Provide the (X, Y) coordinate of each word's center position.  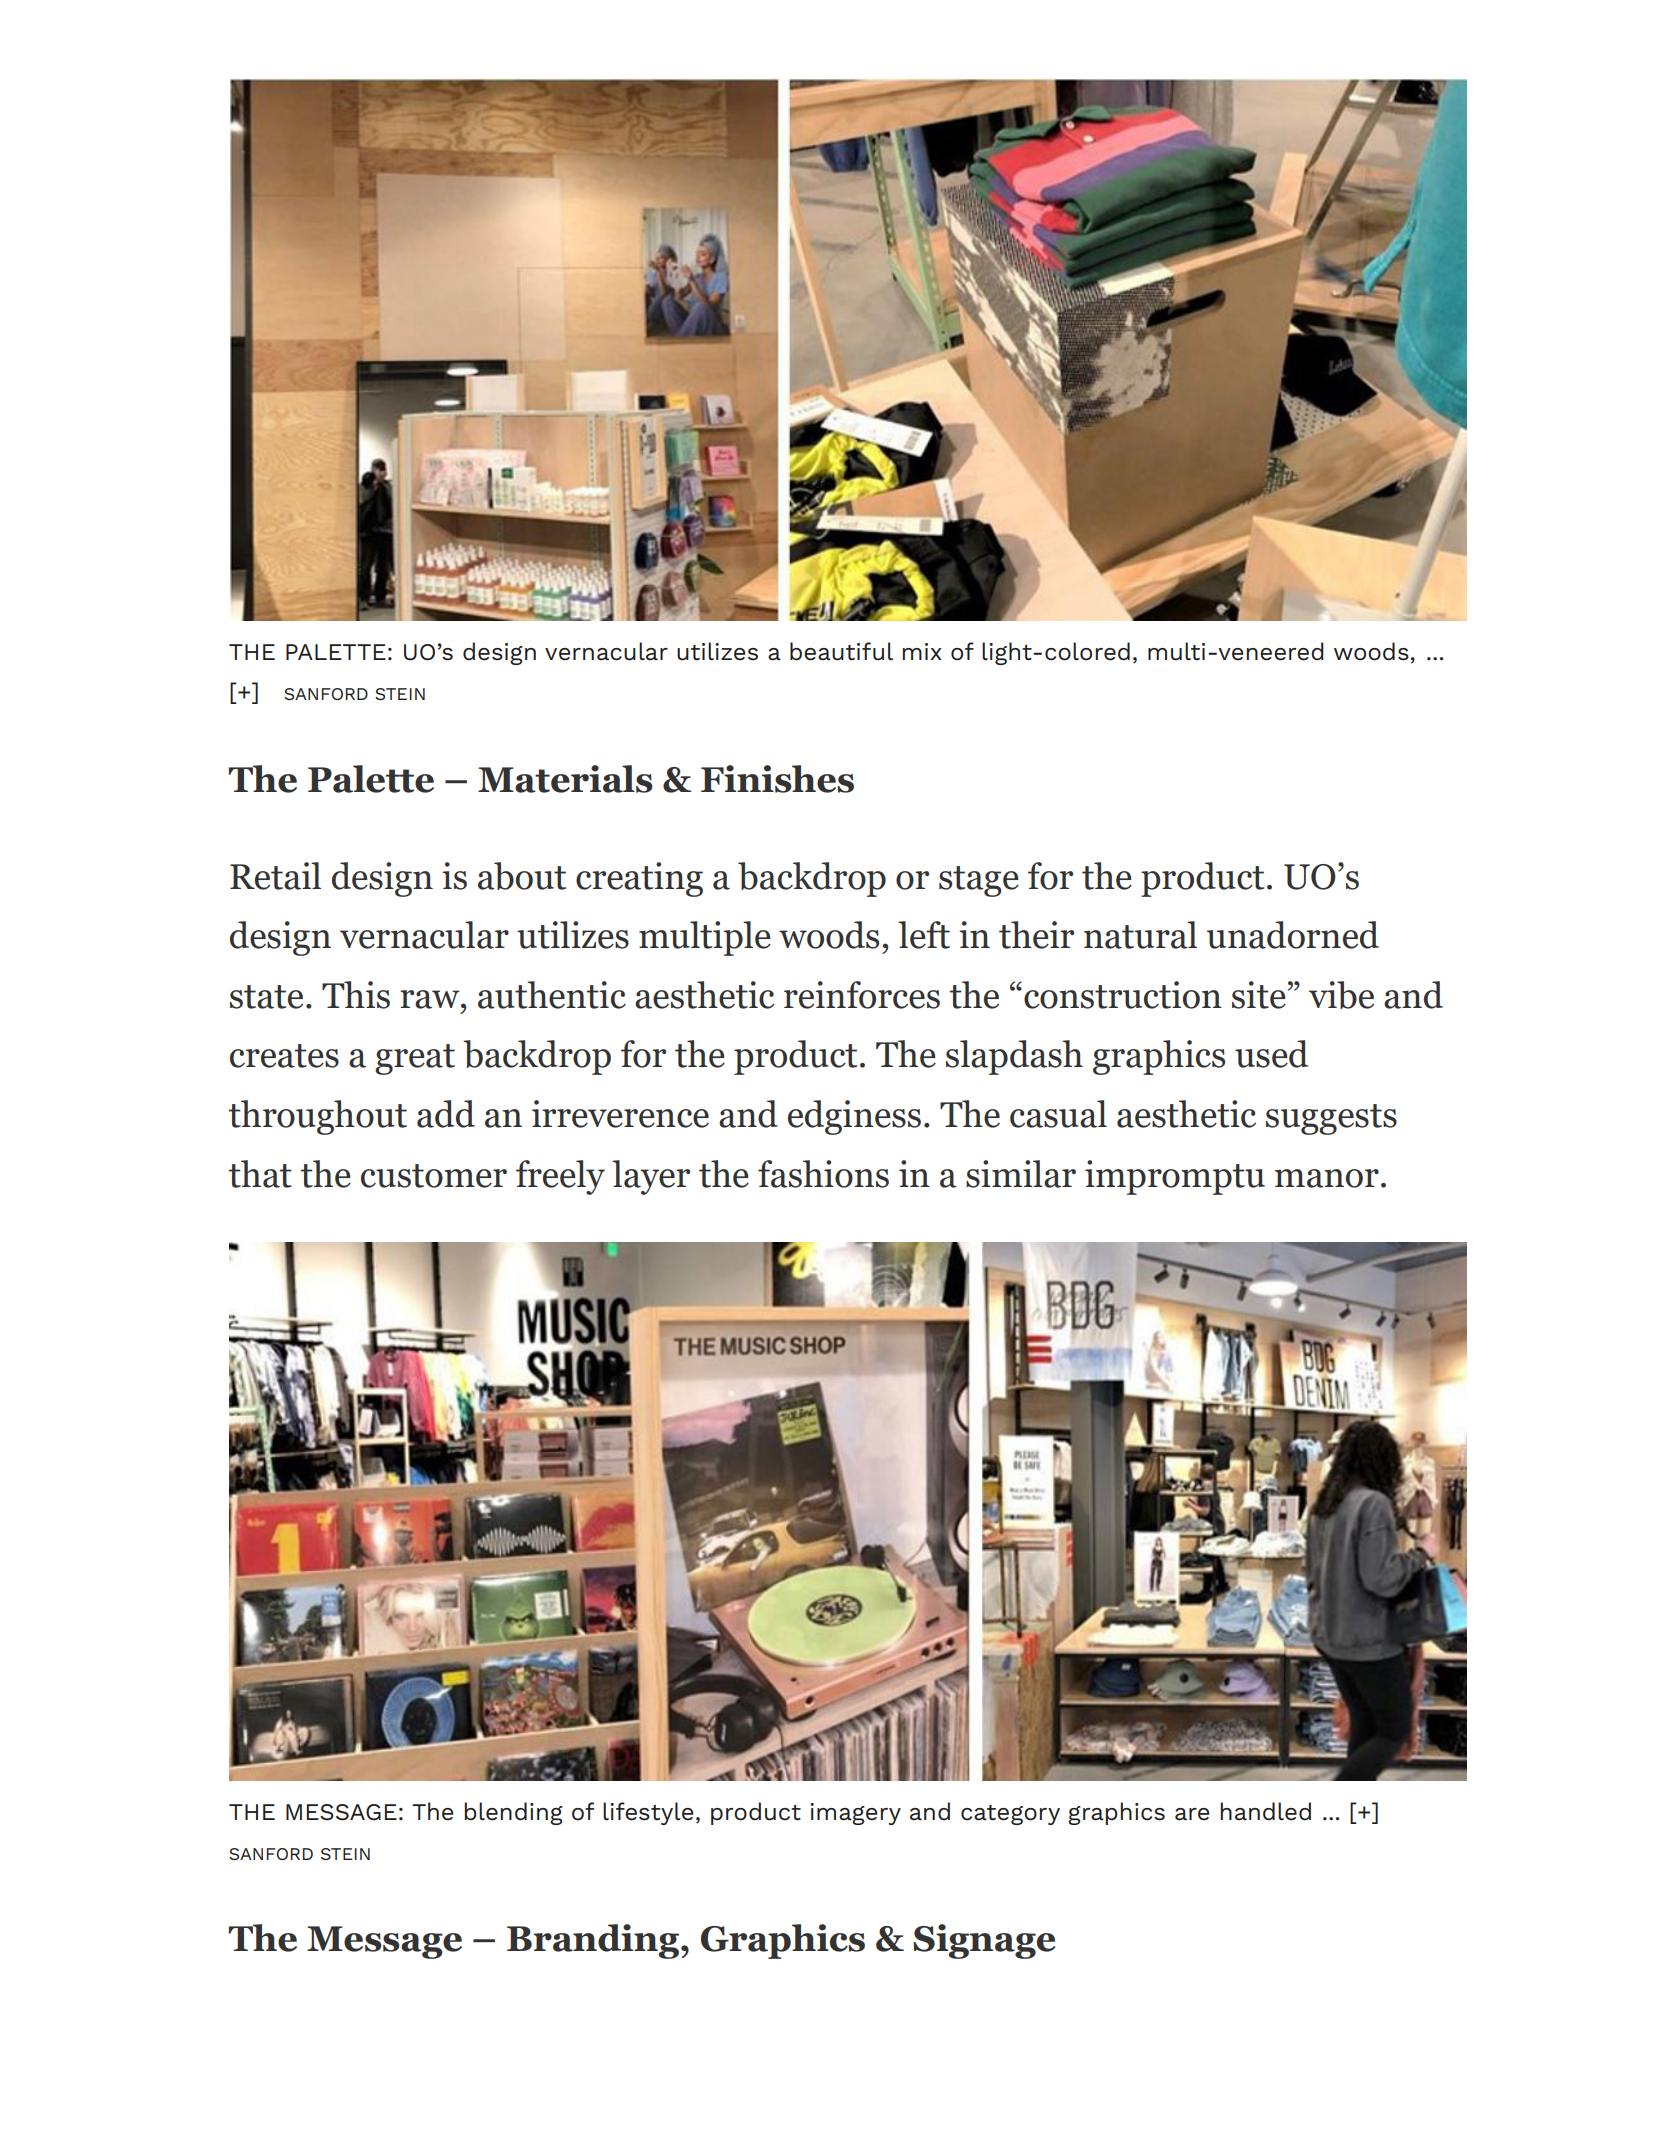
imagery (855, 1814)
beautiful (841, 651)
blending (513, 1813)
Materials (565, 779)
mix (922, 651)
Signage (984, 1941)
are (1192, 1814)
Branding (594, 1941)
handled (1265, 1811)
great (415, 1059)
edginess (854, 1117)
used (1271, 1054)
